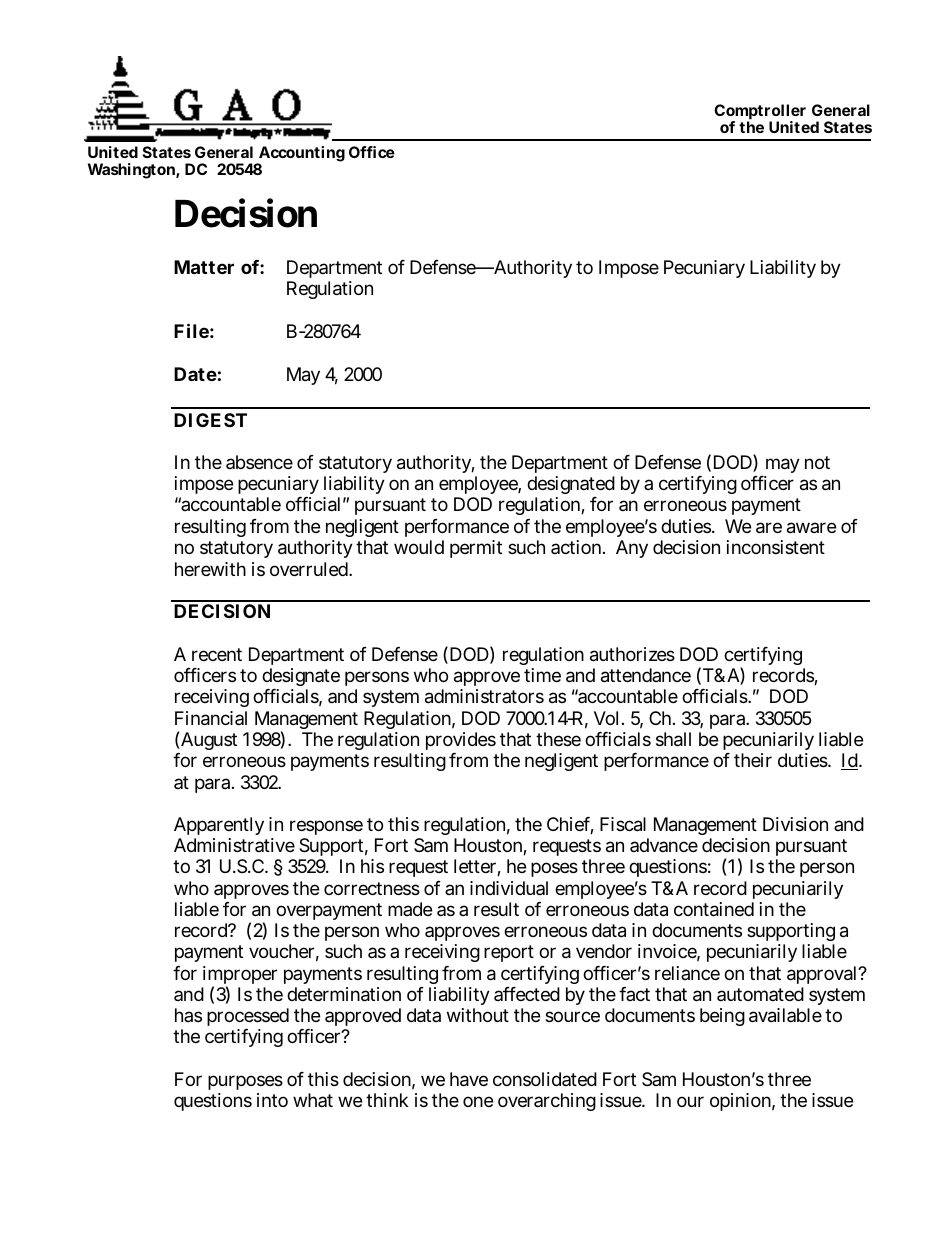 Image resolution: width=952 pixels, height=1233 pixels. I want to click on opinion, so click(742, 1102).
